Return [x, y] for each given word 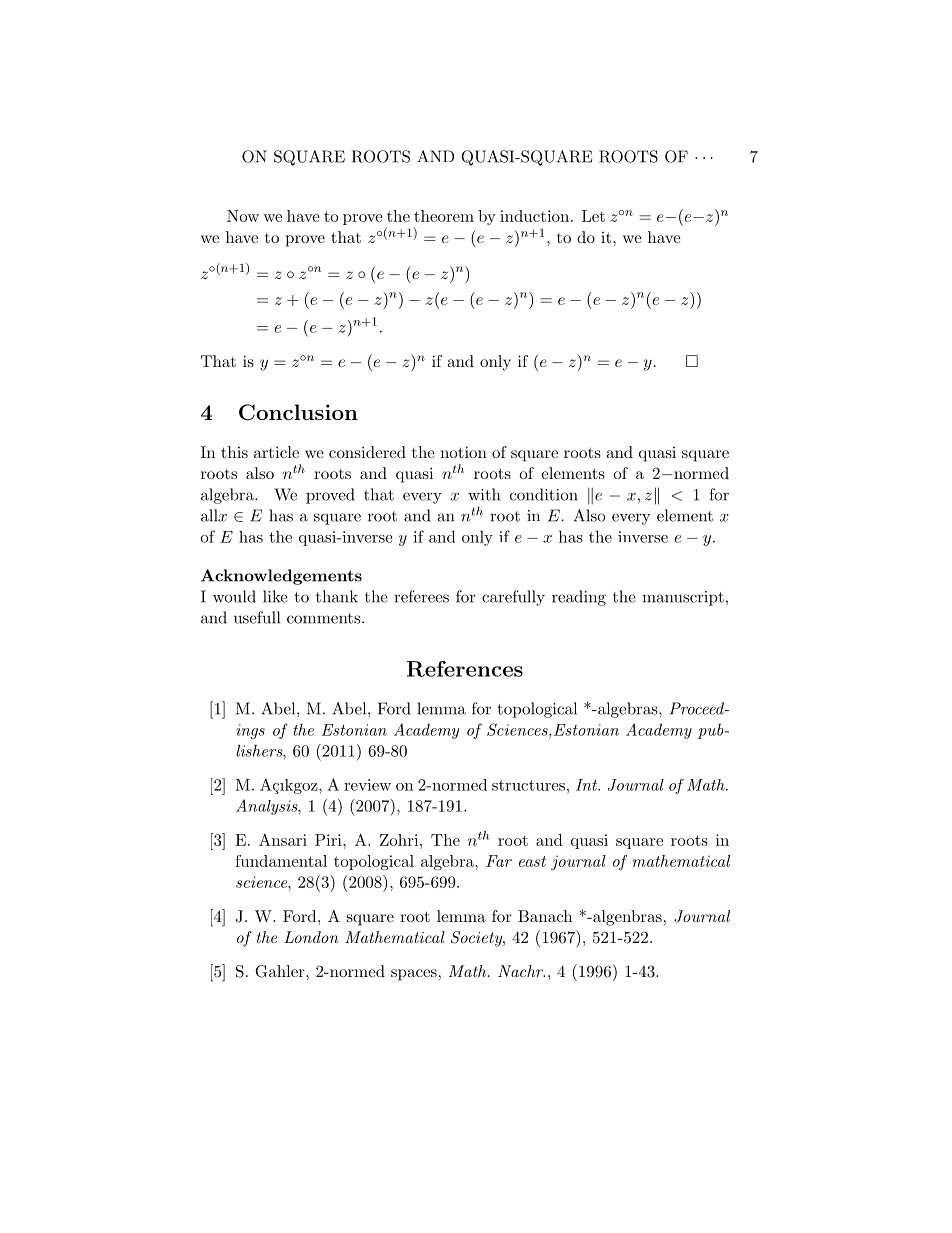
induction [534, 216]
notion [463, 452]
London [311, 937]
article [276, 452]
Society [477, 939]
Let [593, 216]
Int [588, 785]
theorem [444, 216]
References [465, 669]
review [367, 785]
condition [544, 494]
